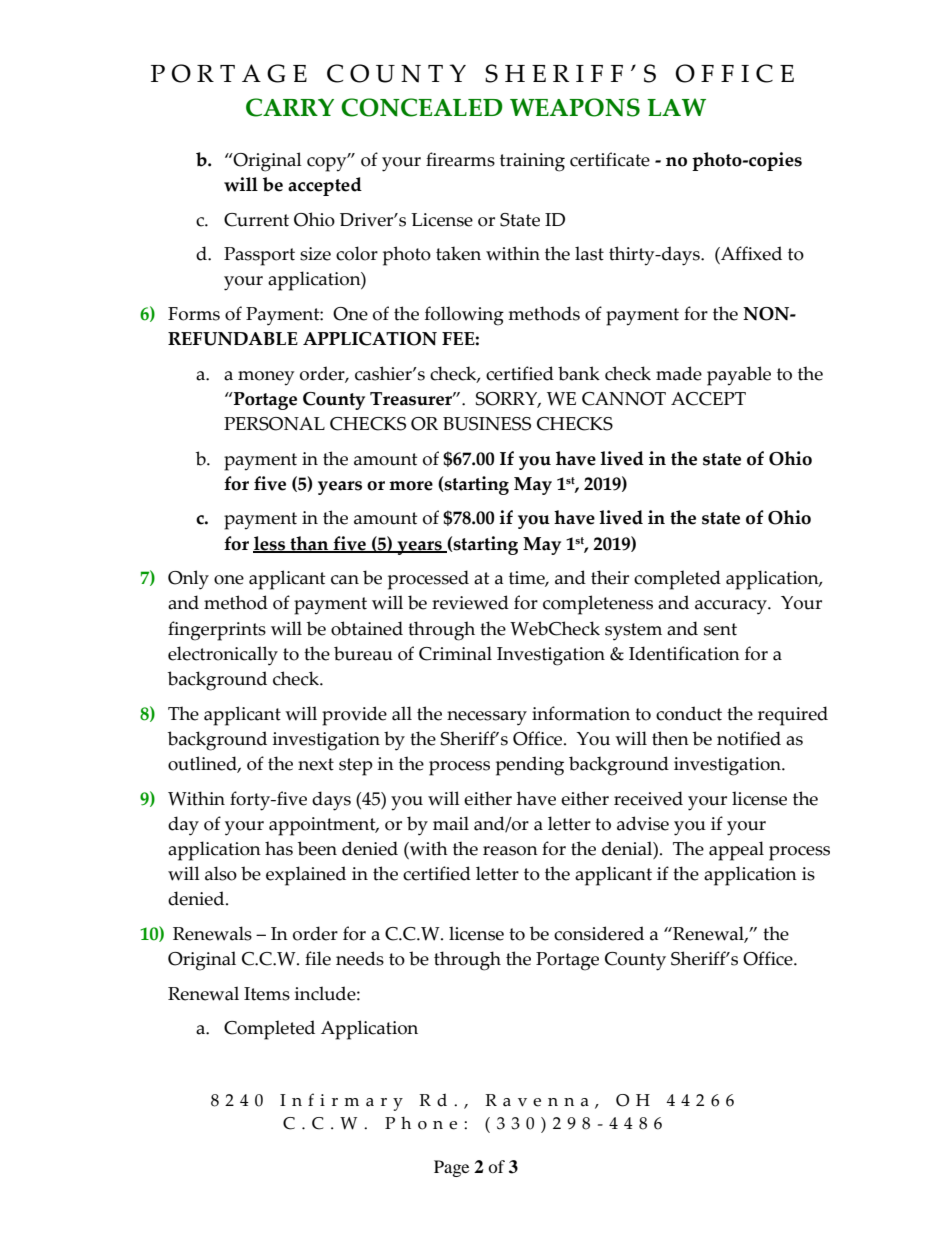 The height and width of the image is (1233, 952). Describe the element at coordinates (460, 159) in the image. I see `firearms` at that location.
